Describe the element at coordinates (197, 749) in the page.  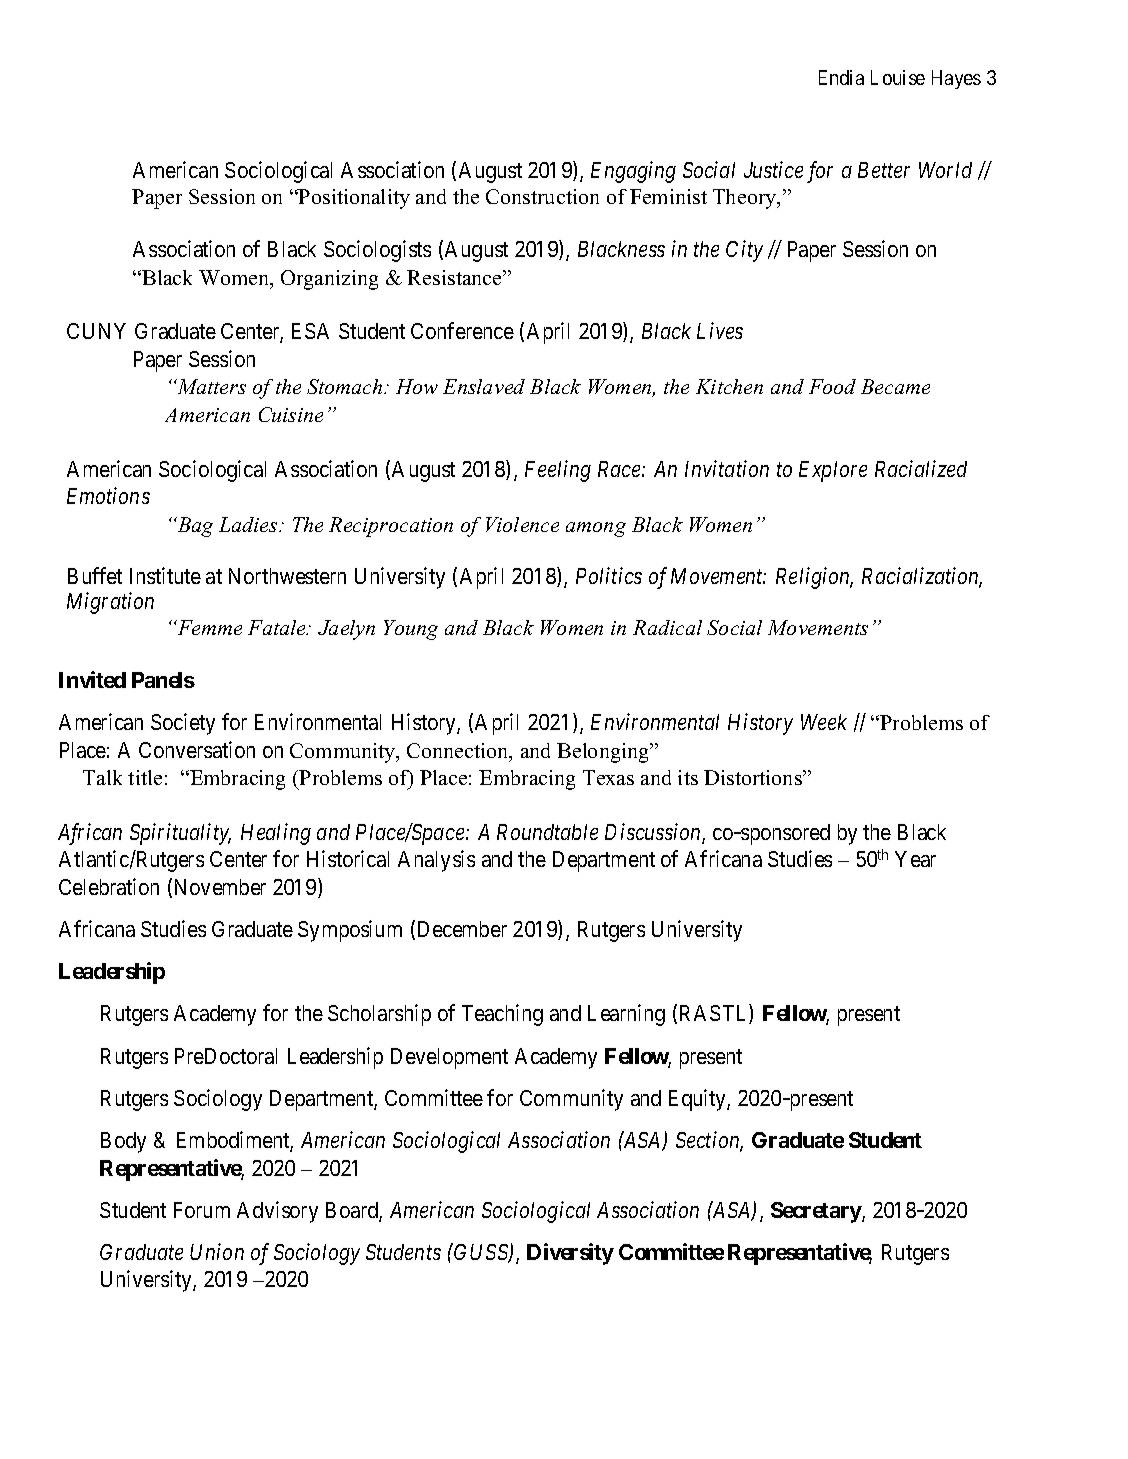
I see `Conversation` at that location.
